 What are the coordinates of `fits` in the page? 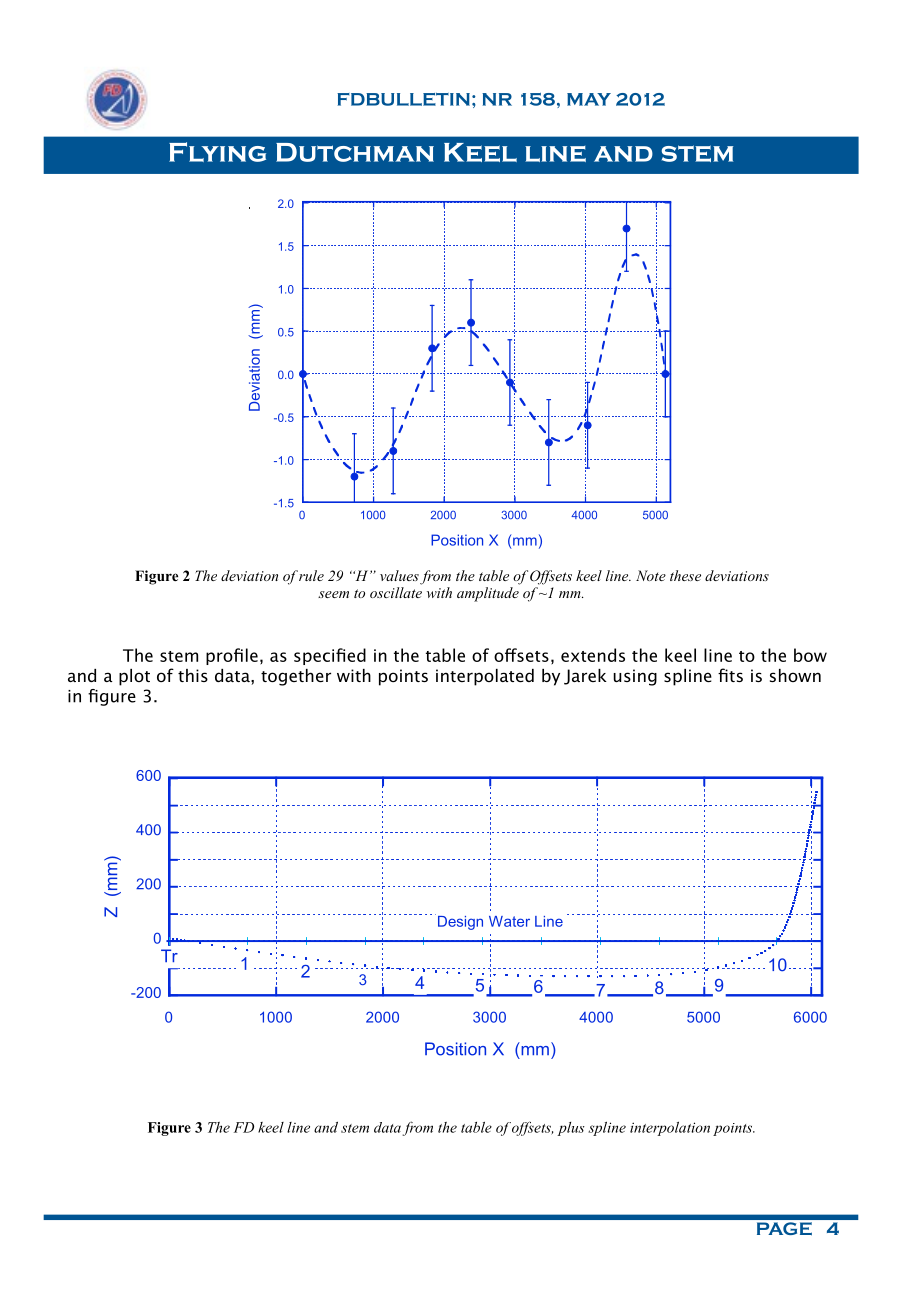 It's located at (730, 675).
